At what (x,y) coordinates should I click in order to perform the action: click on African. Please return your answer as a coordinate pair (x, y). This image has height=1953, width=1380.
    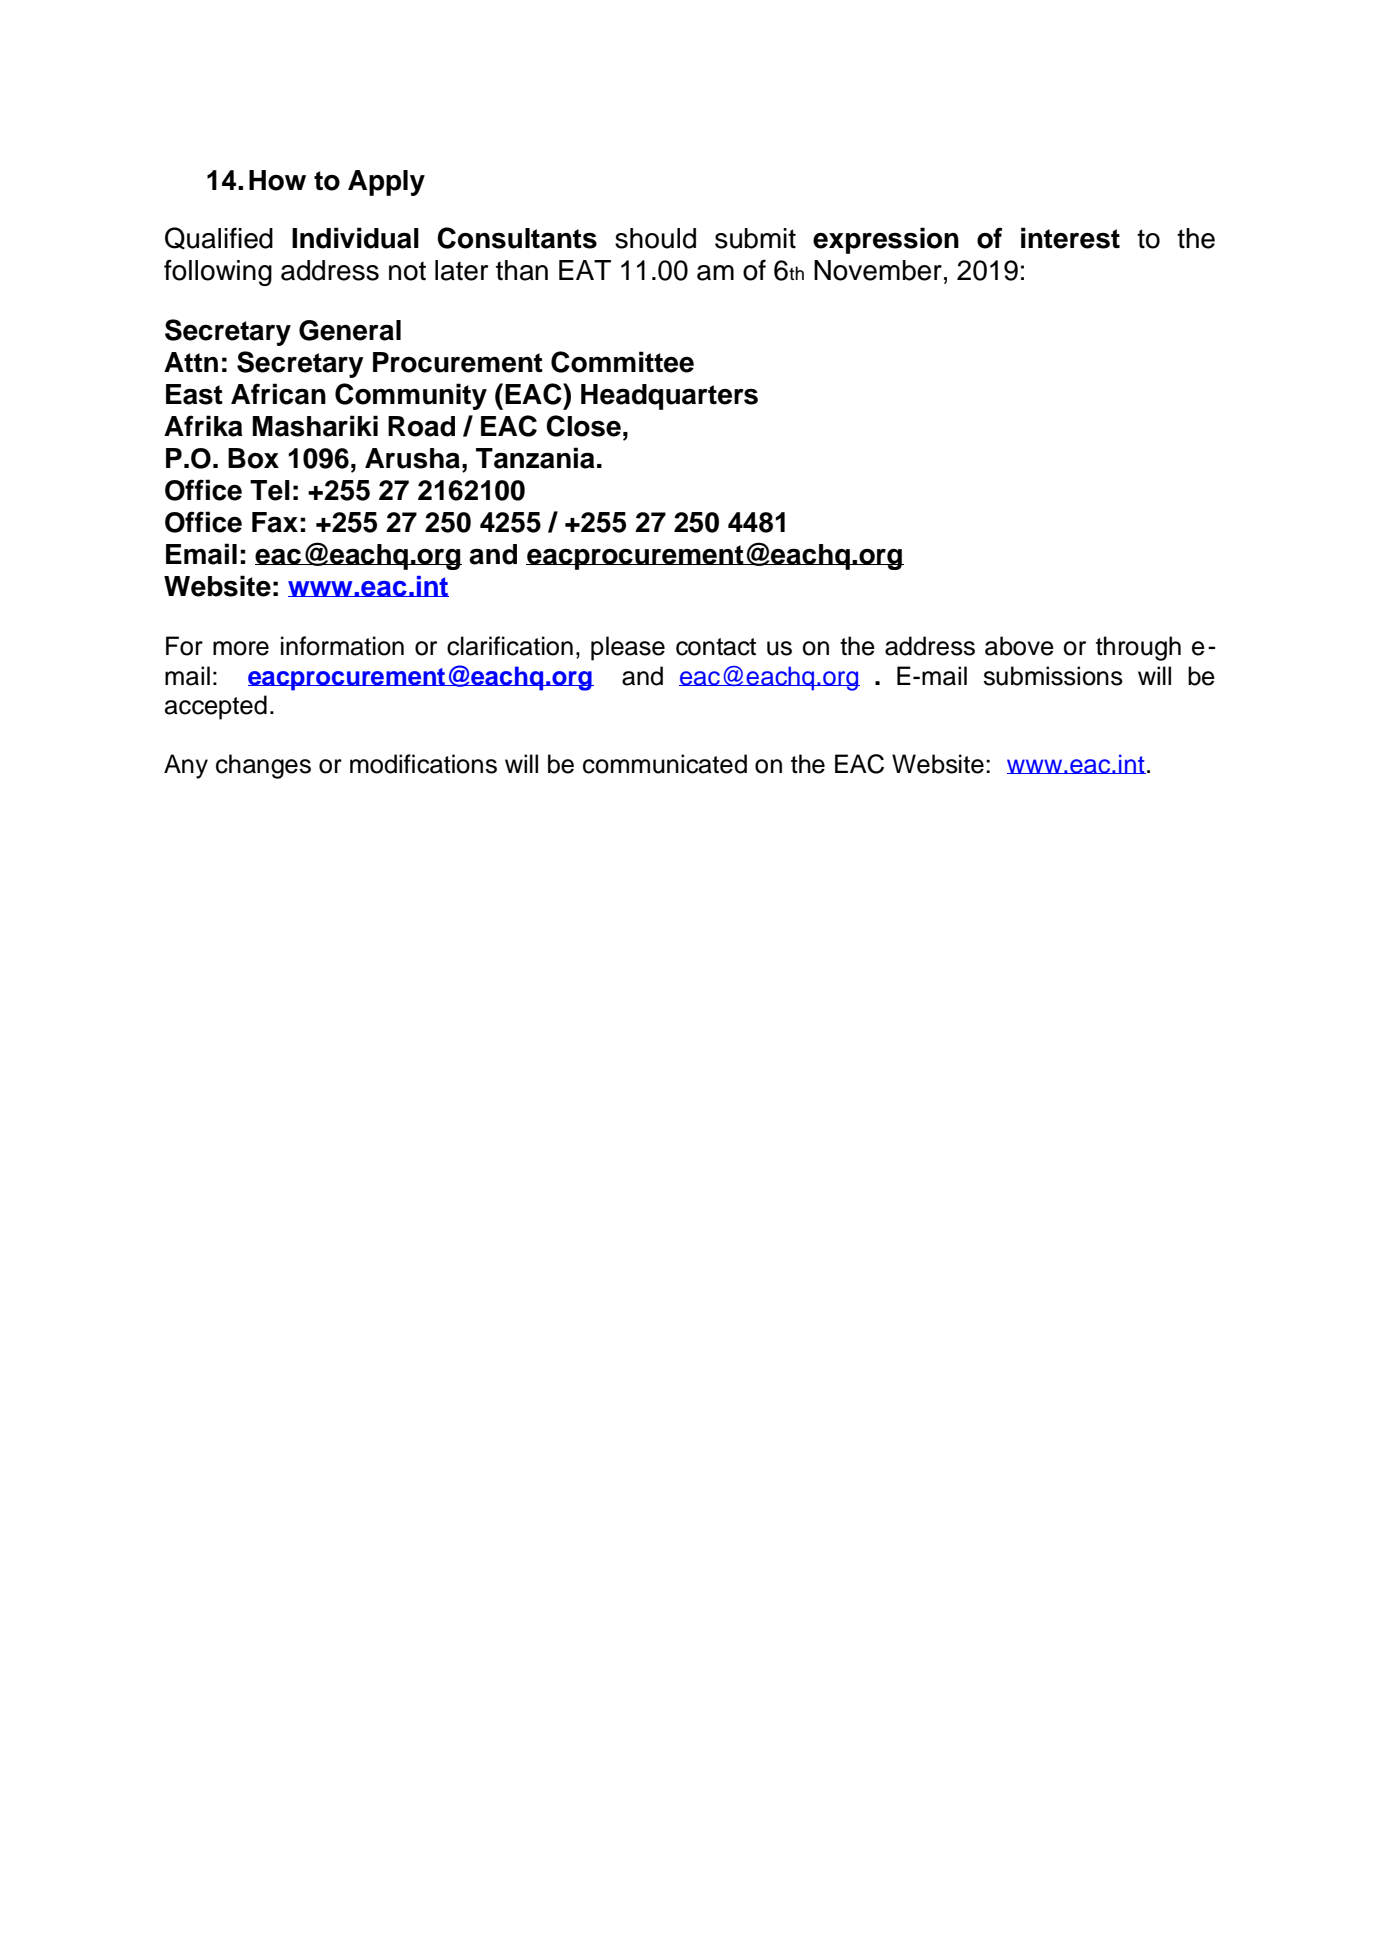
    Looking at the image, I should click on (278, 394).
